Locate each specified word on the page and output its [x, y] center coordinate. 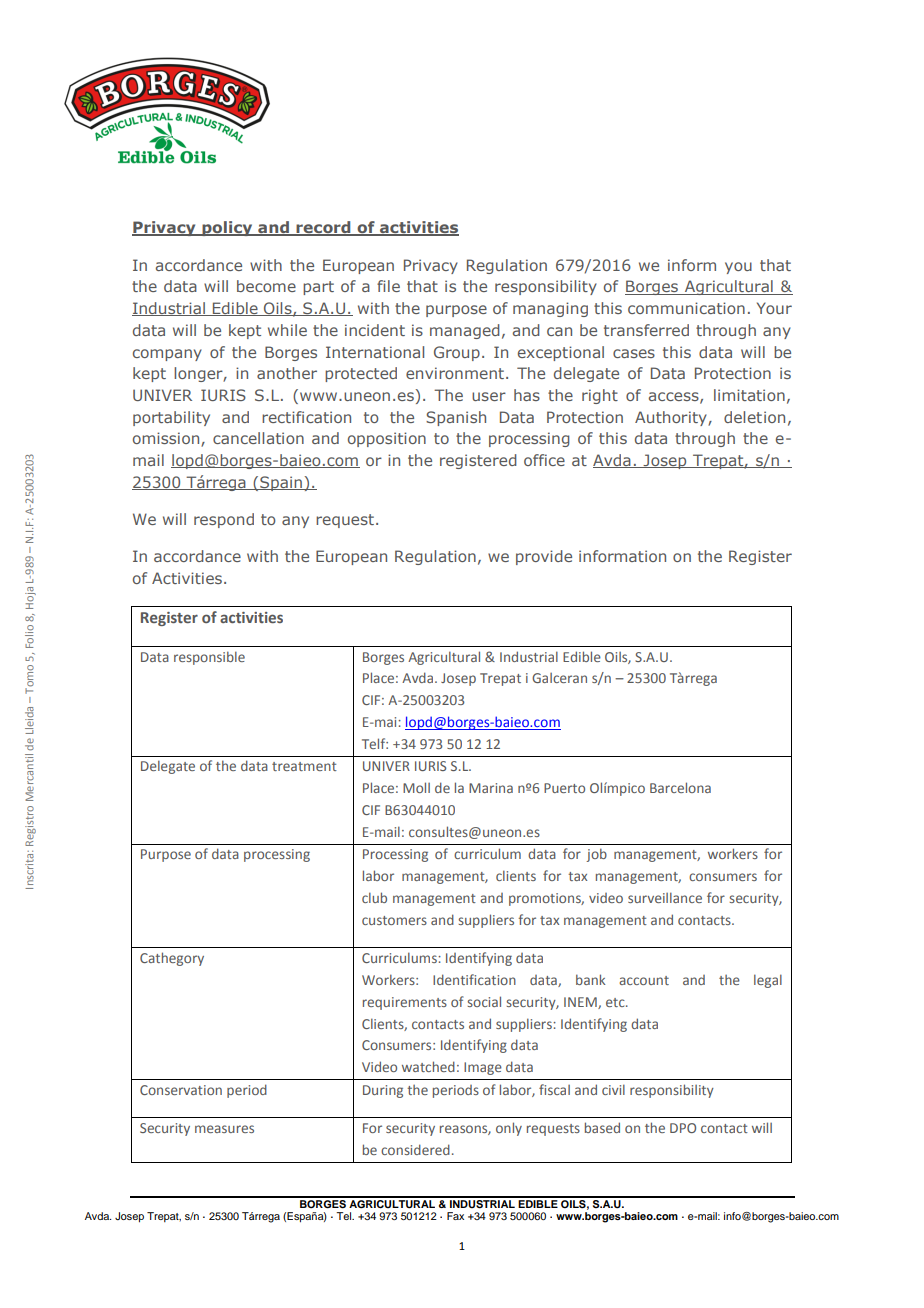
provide [544, 557]
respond [224, 520]
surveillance [665, 897]
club [374, 897]
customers [394, 920]
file [388, 286]
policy [227, 228]
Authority [672, 418]
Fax [455, 1216]
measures [224, 1129]
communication [686, 308]
